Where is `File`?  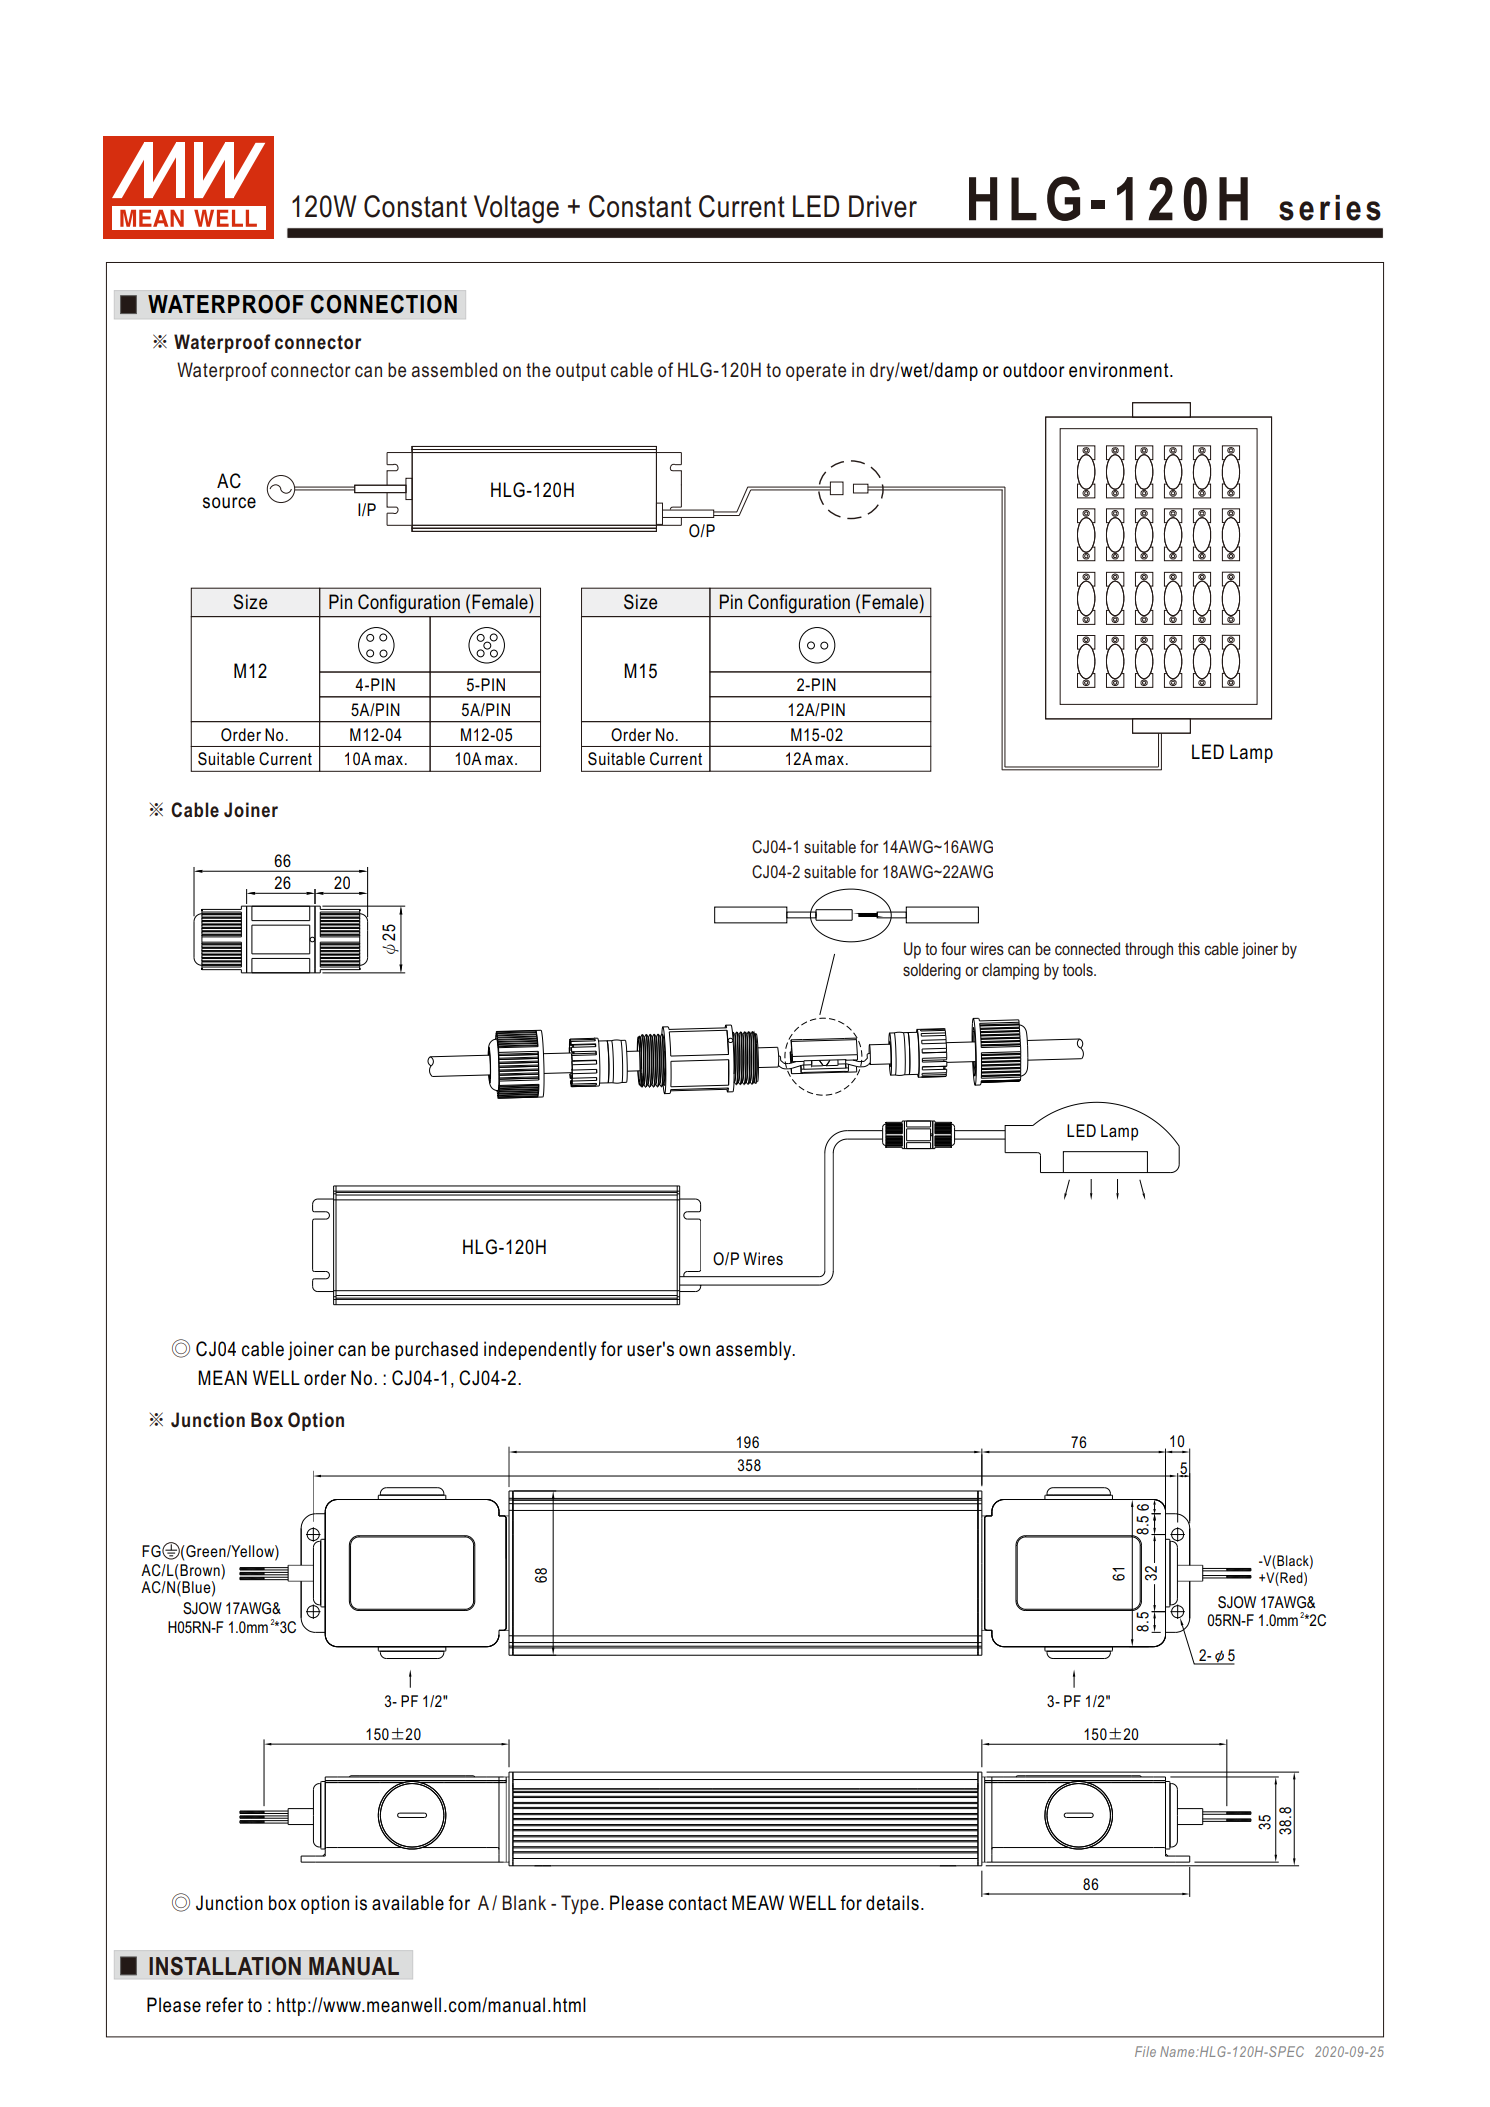 File is located at coordinates (1145, 2051).
